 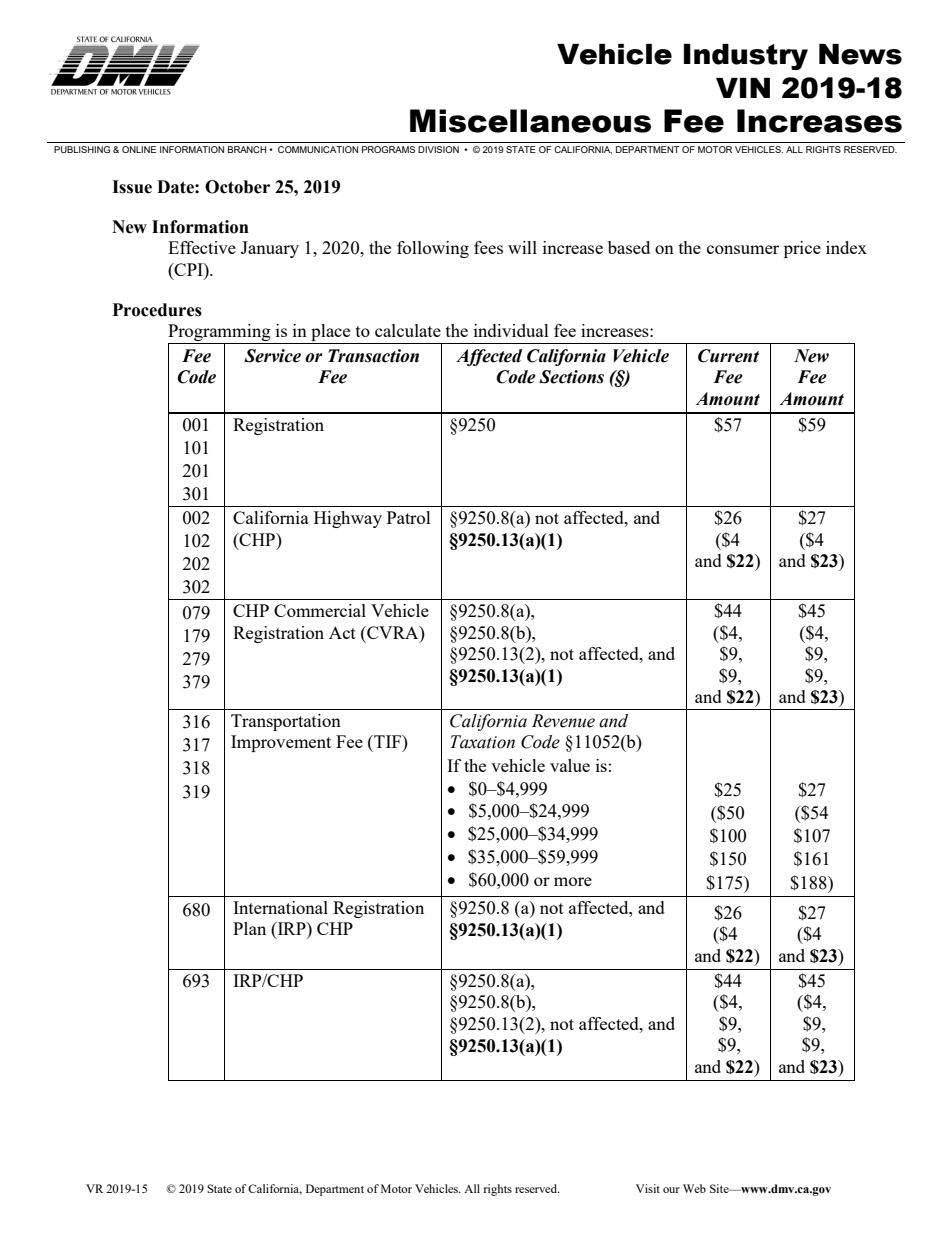 I want to click on more, so click(x=573, y=881).
